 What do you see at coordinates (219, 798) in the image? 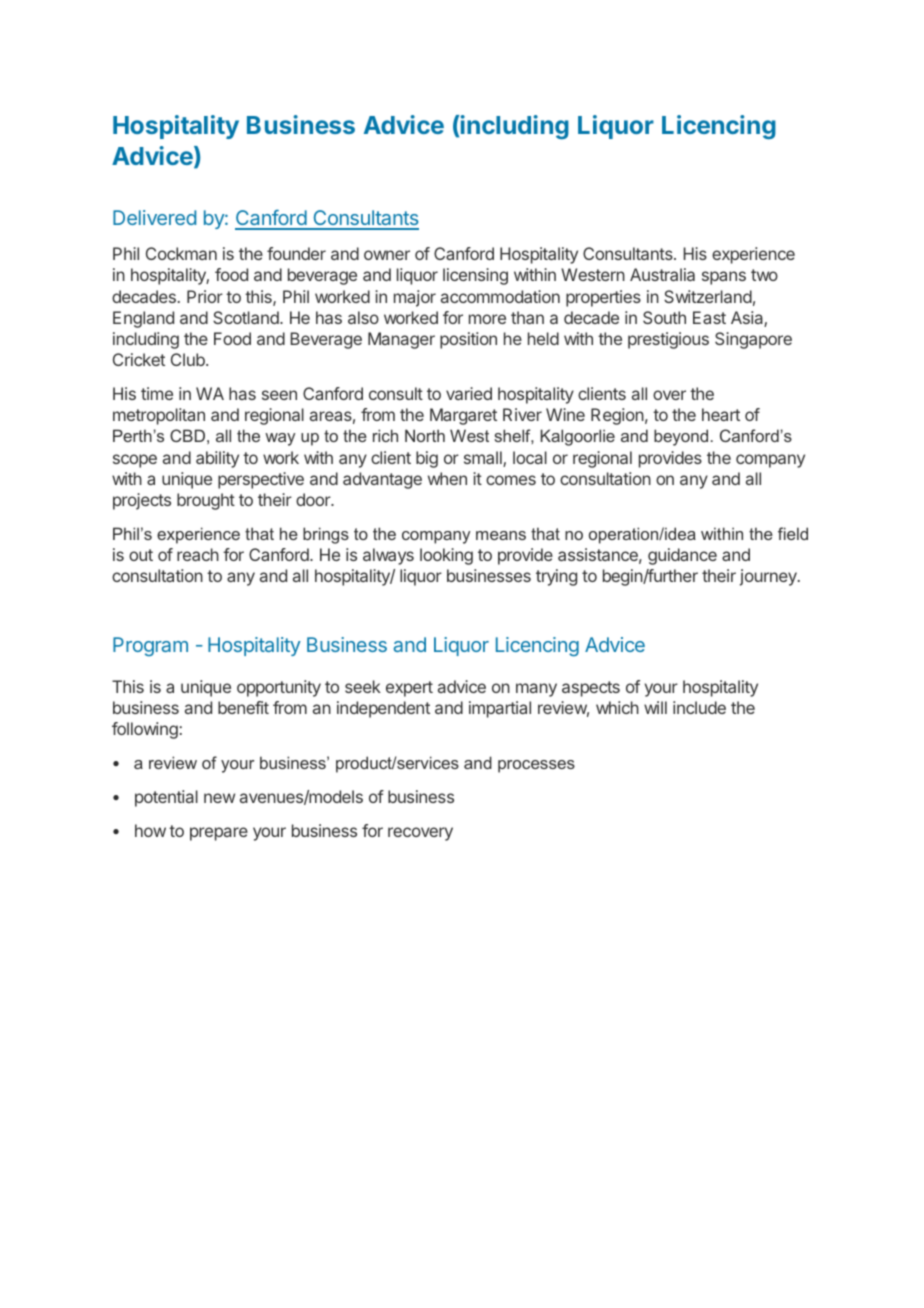
I see `new` at bounding box center [219, 798].
